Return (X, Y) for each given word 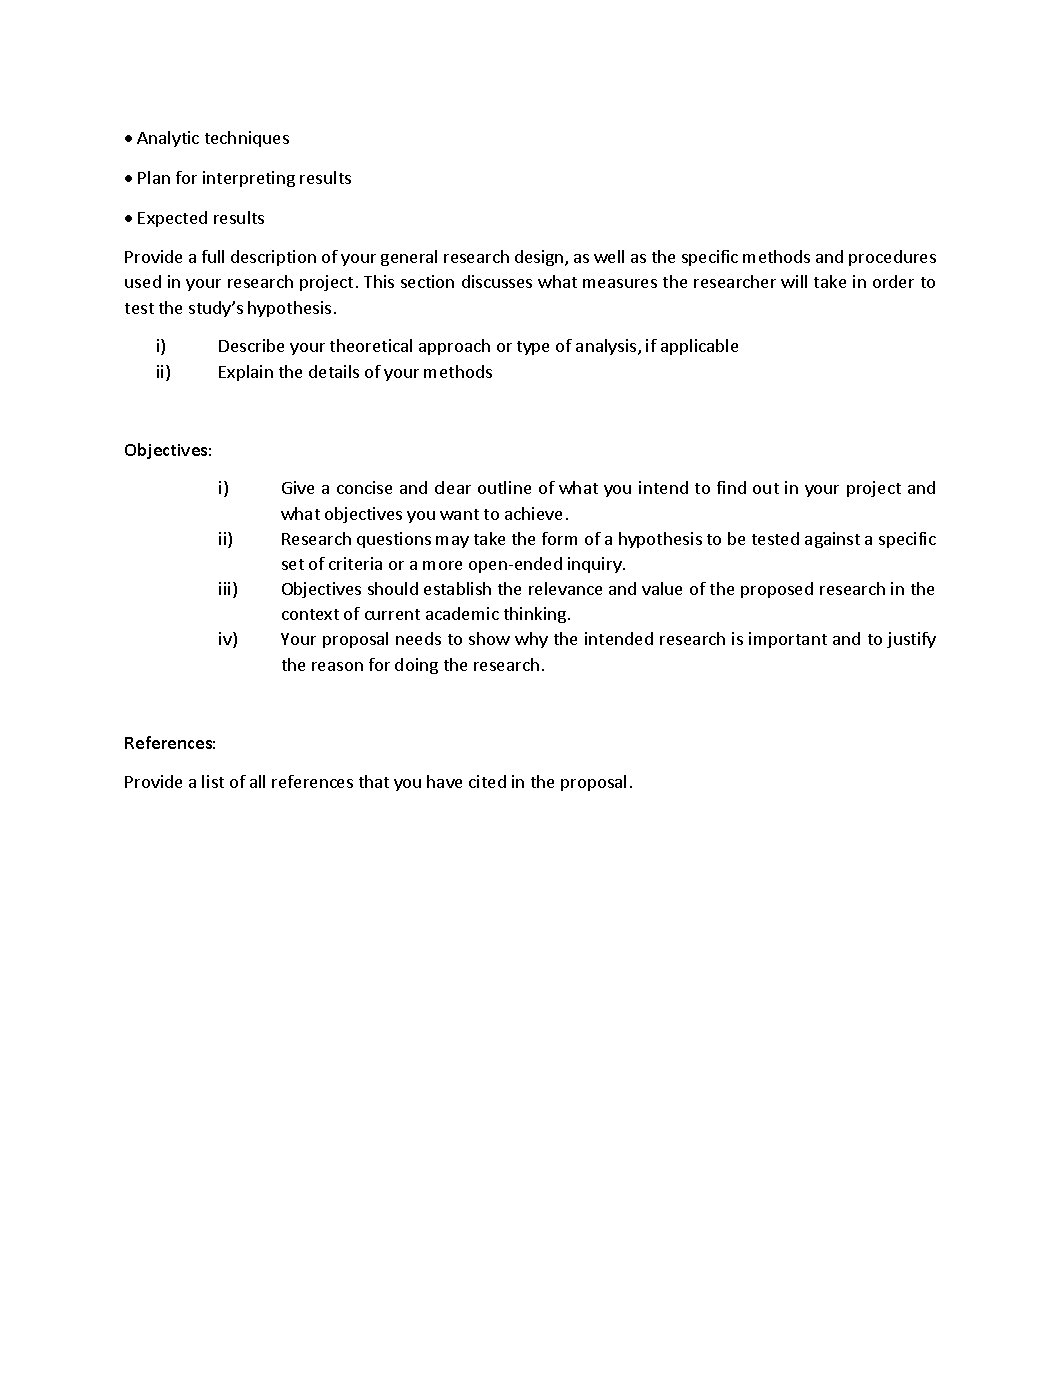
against (832, 540)
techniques (247, 139)
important (788, 640)
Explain (246, 373)
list (213, 781)
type (533, 348)
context (310, 614)
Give (298, 487)
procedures (892, 258)
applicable (699, 347)
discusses (497, 281)
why (531, 640)
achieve (533, 513)
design (540, 258)
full (213, 256)
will (794, 281)
